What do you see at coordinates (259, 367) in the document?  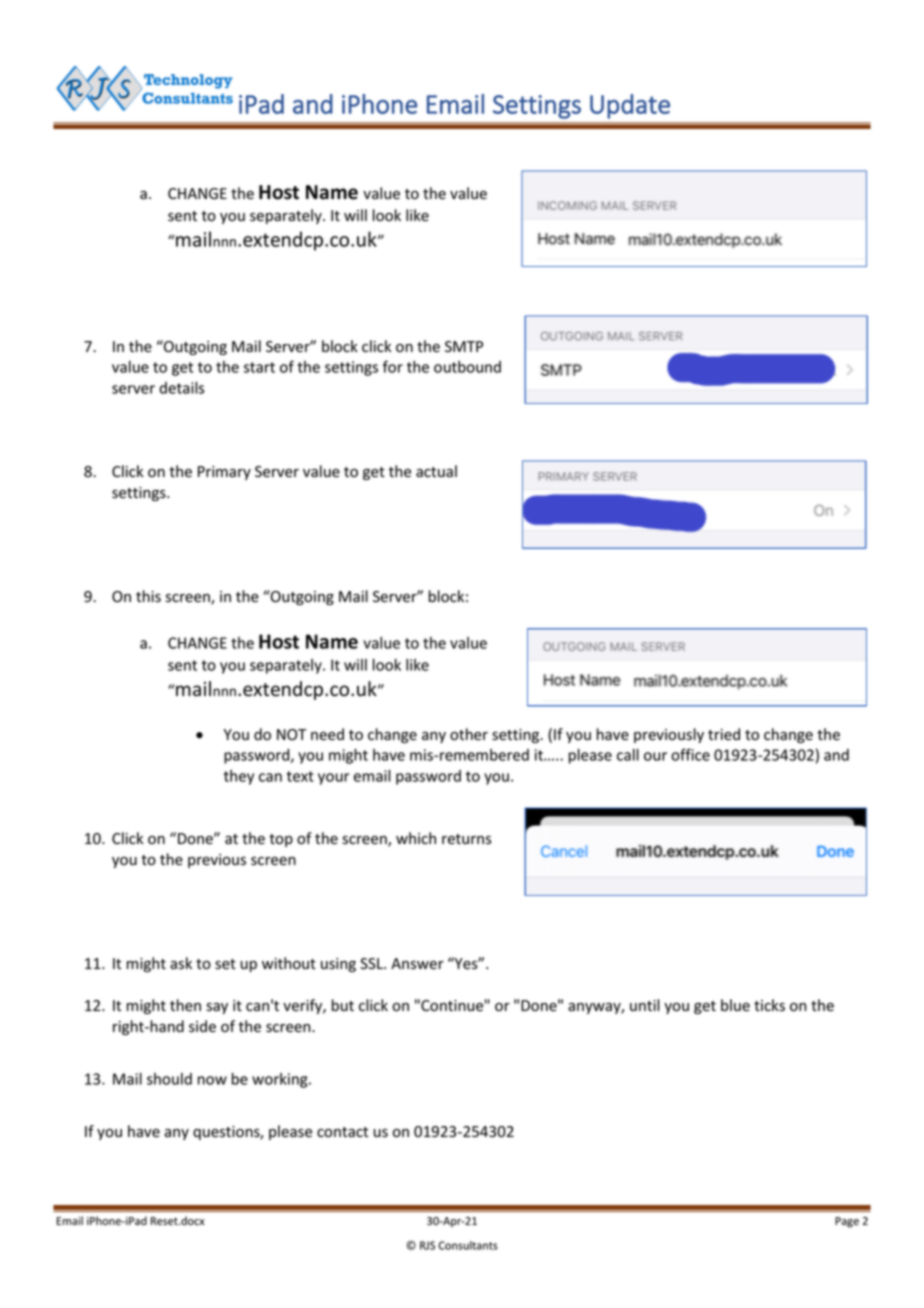 I see `start` at bounding box center [259, 367].
